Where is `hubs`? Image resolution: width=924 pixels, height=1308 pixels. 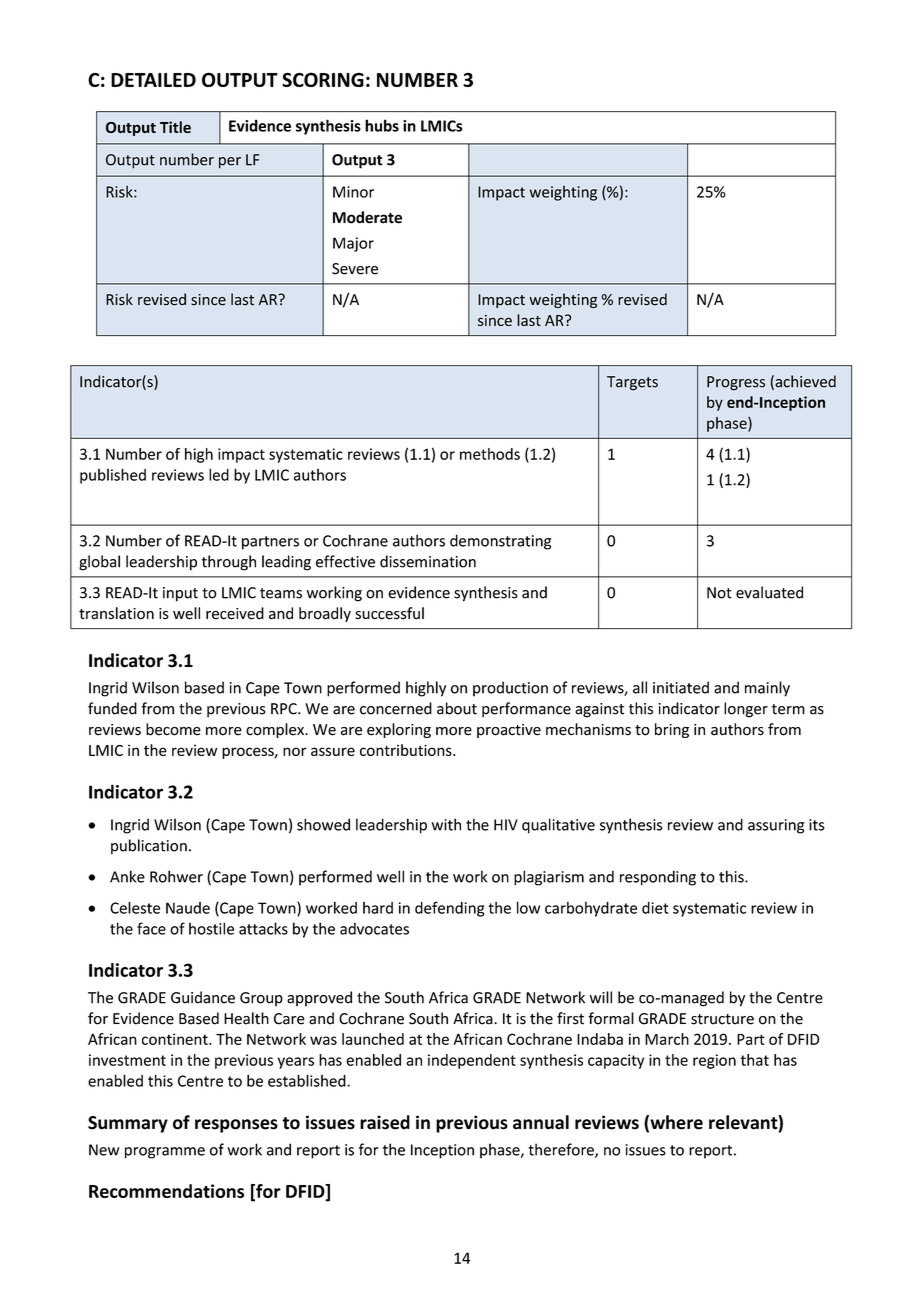 hubs is located at coordinates (382, 125).
